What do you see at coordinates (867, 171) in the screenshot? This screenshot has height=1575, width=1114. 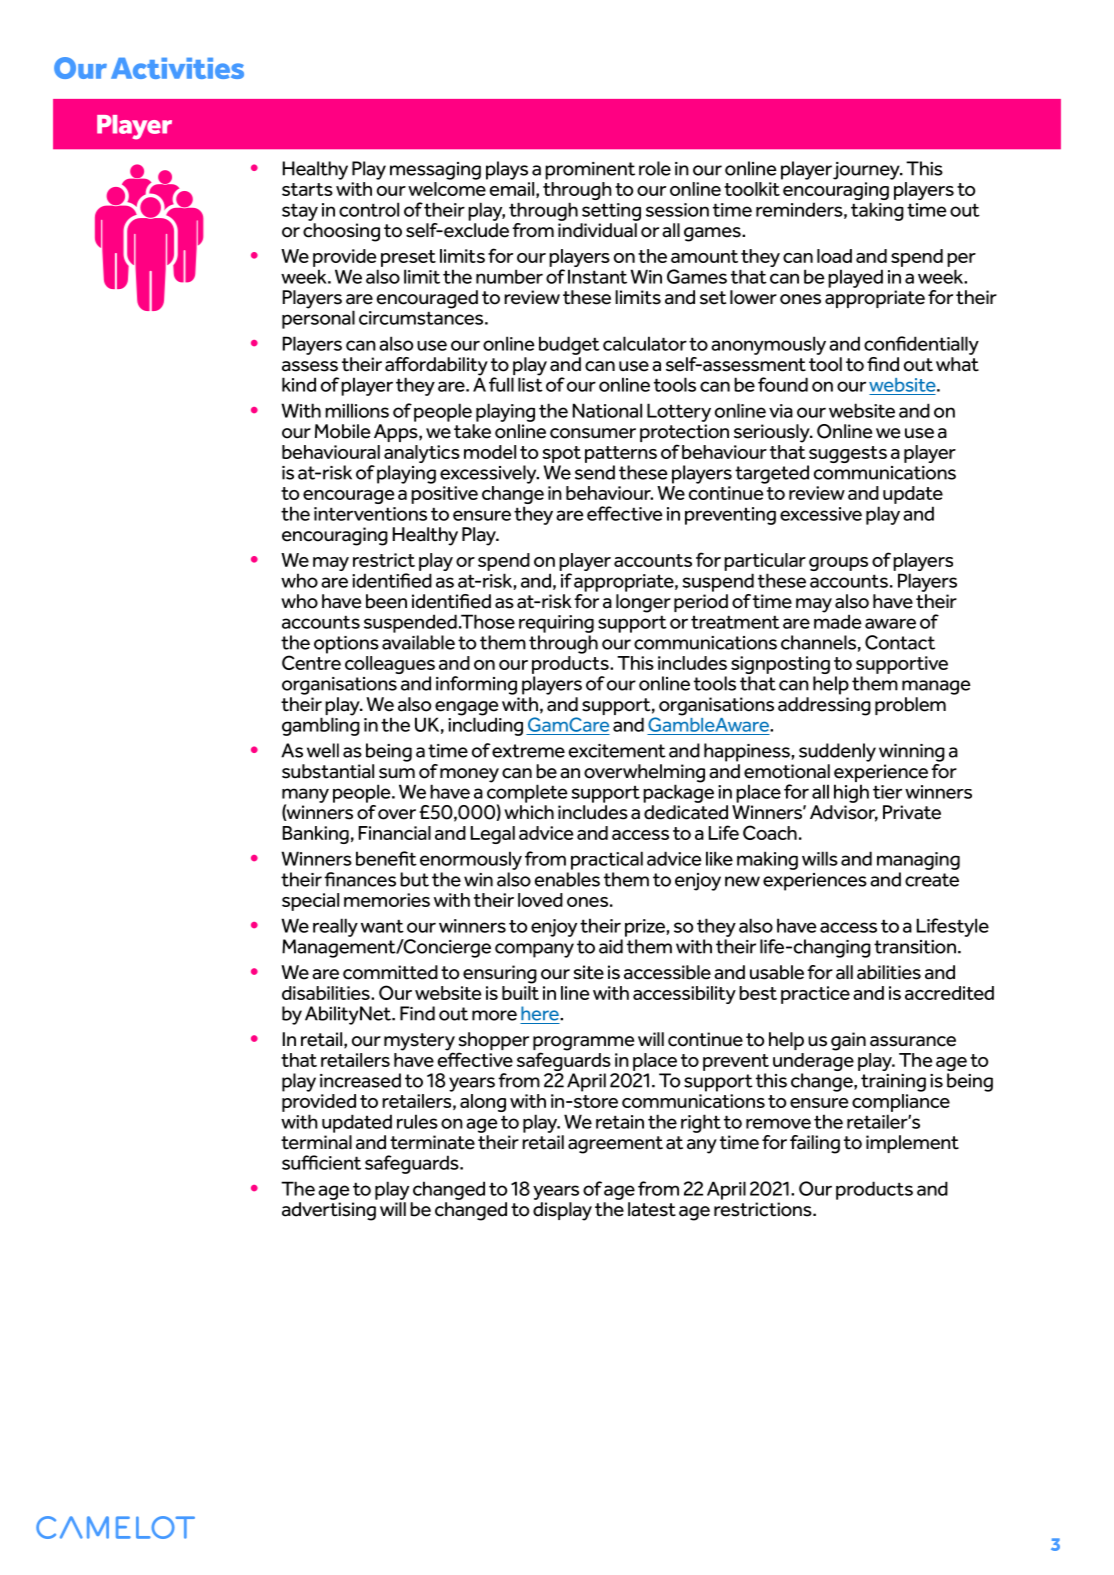 I see `journey` at bounding box center [867, 171].
